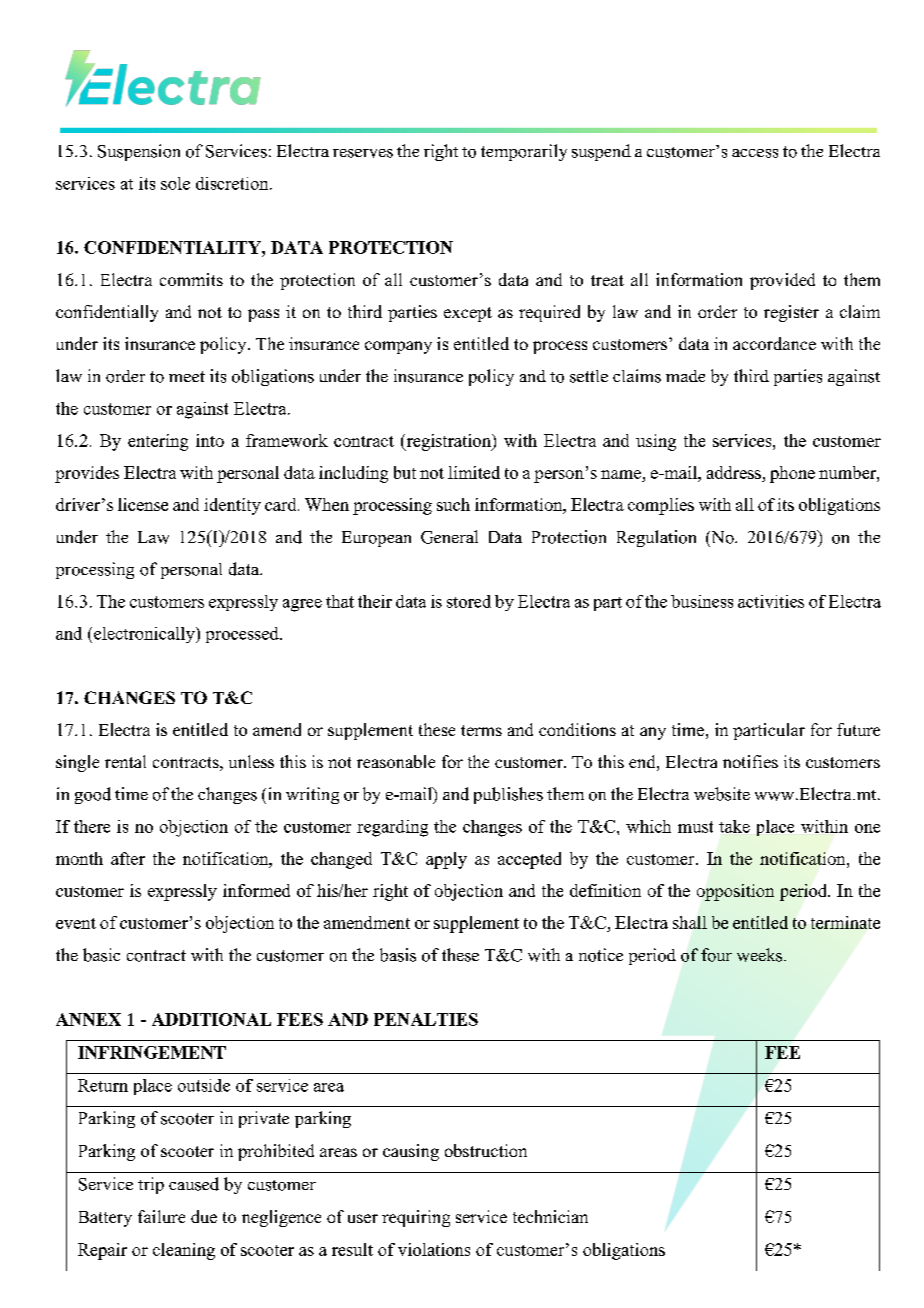  What do you see at coordinates (158, 442) in the page?
I see `entering` at bounding box center [158, 442].
